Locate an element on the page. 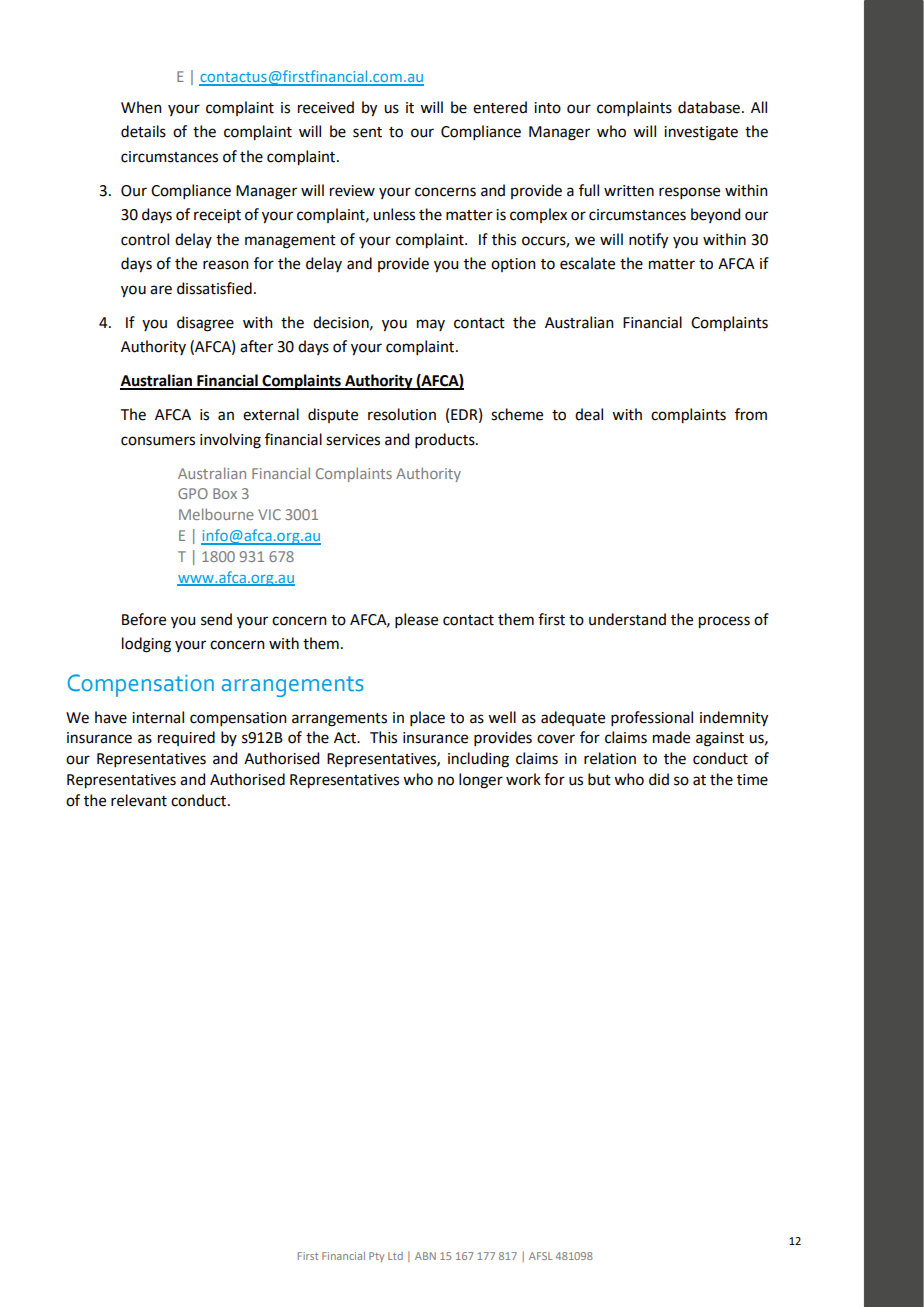 This image has height=1307, width=924. ABN is located at coordinates (425, 1256).
